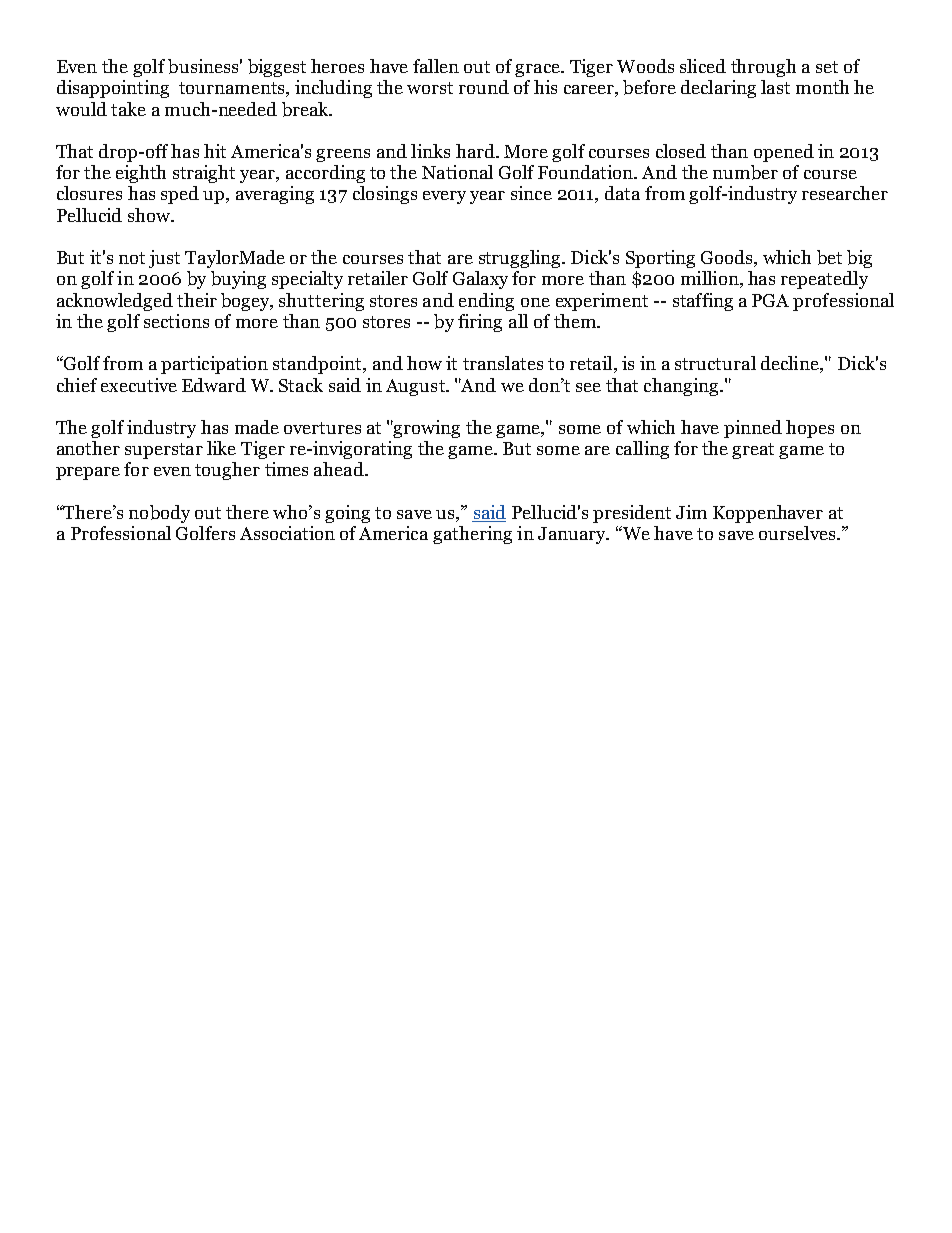 This image has width=952, height=1233. I want to click on nobody, so click(159, 514).
